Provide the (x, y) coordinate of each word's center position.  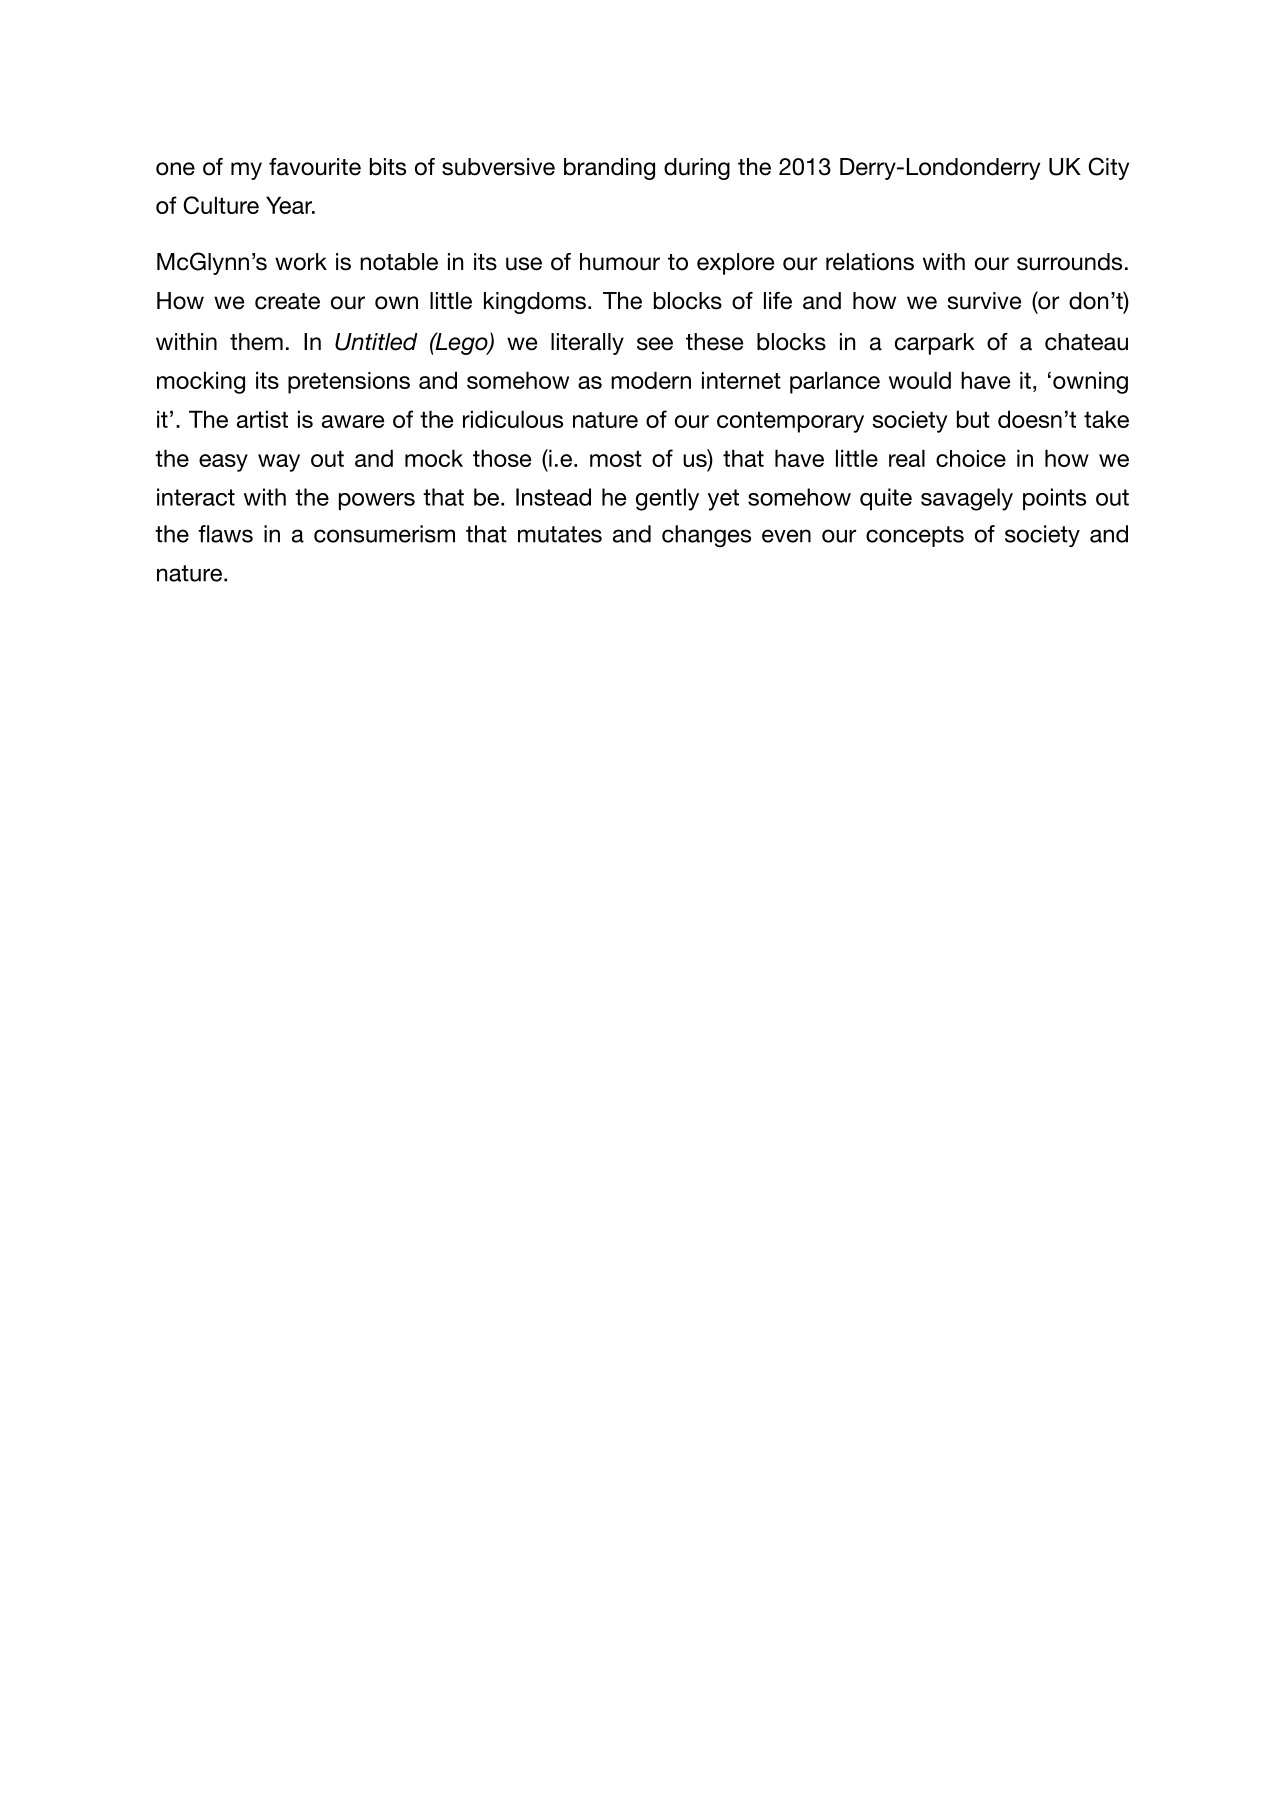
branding (609, 169)
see (655, 344)
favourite (315, 167)
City (1108, 168)
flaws (225, 534)
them (256, 342)
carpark (935, 344)
